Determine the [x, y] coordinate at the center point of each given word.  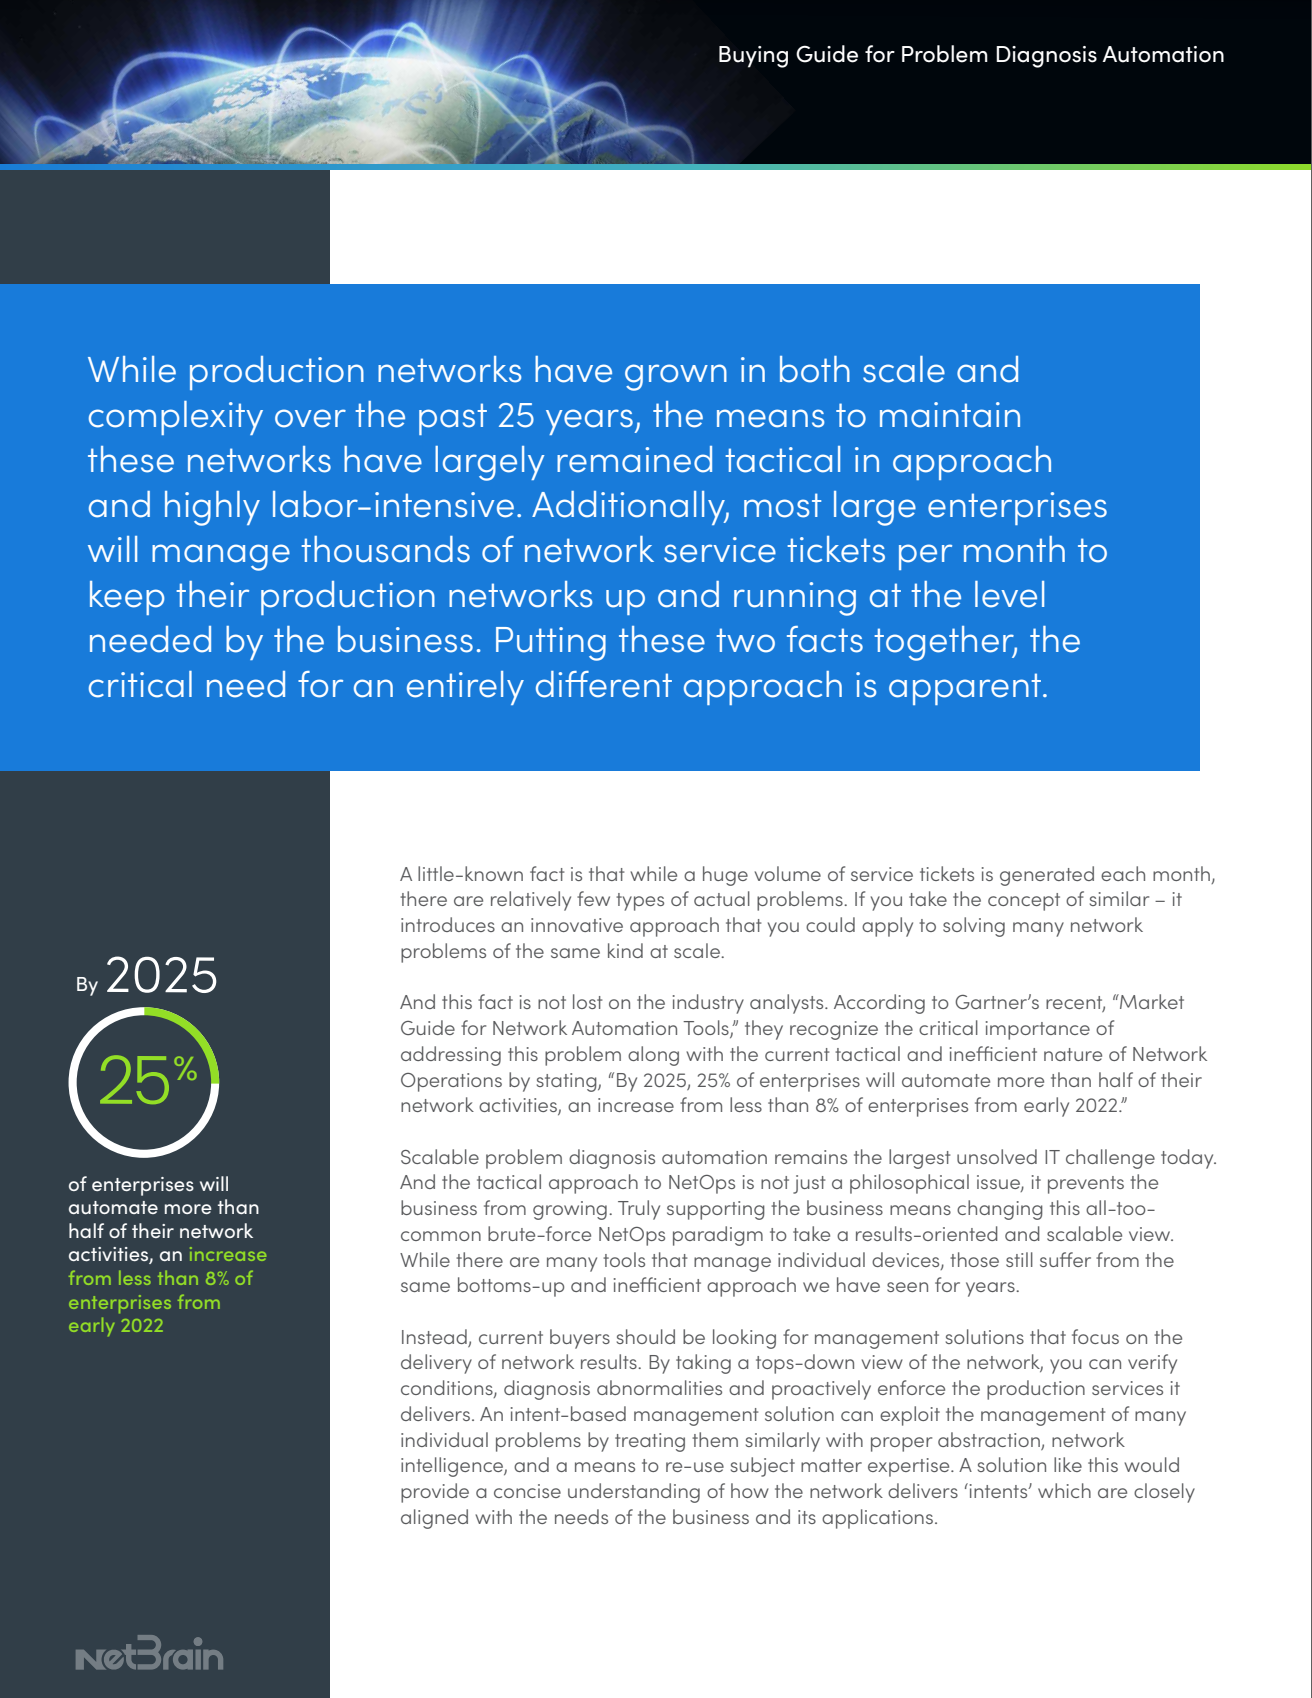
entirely [465, 688]
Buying [753, 57]
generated [1047, 876]
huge [725, 876]
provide [435, 1493]
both [815, 369]
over [310, 418]
